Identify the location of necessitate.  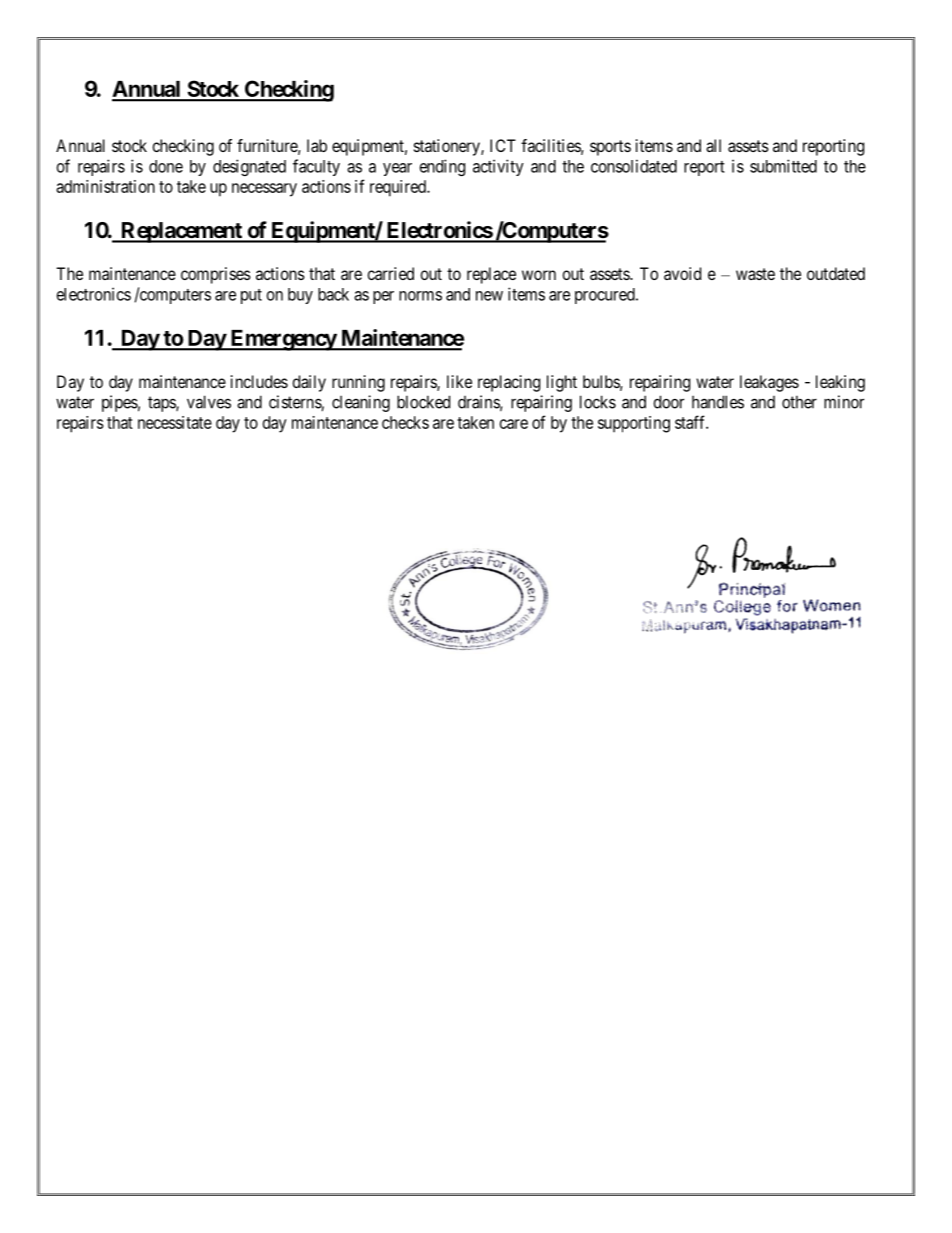
(175, 422).
